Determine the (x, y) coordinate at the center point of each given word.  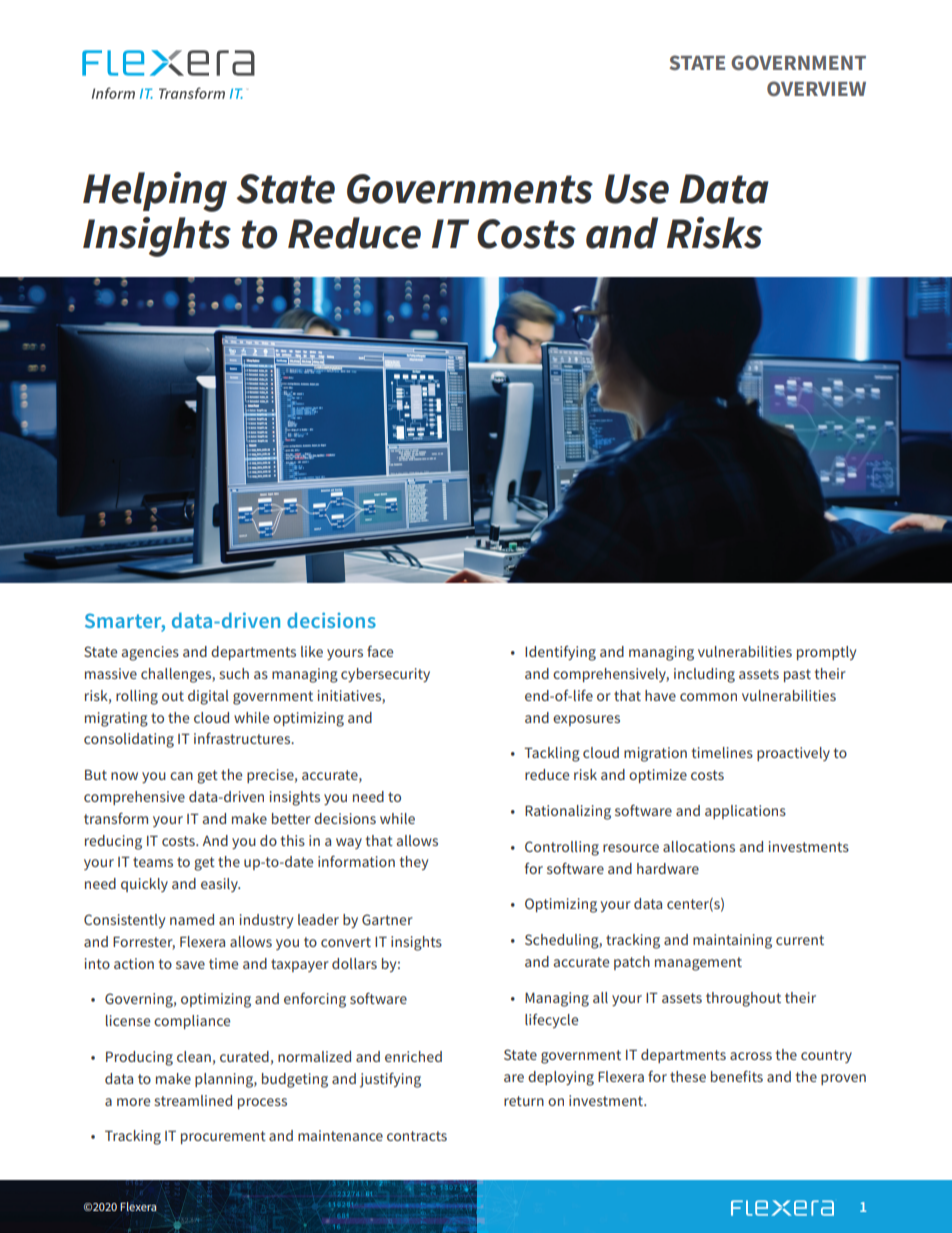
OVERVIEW (816, 88)
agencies (150, 653)
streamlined (193, 1100)
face (380, 651)
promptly (826, 653)
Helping (155, 192)
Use (637, 189)
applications (745, 812)
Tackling (552, 754)
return (524, 1101)
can (181, 776)
